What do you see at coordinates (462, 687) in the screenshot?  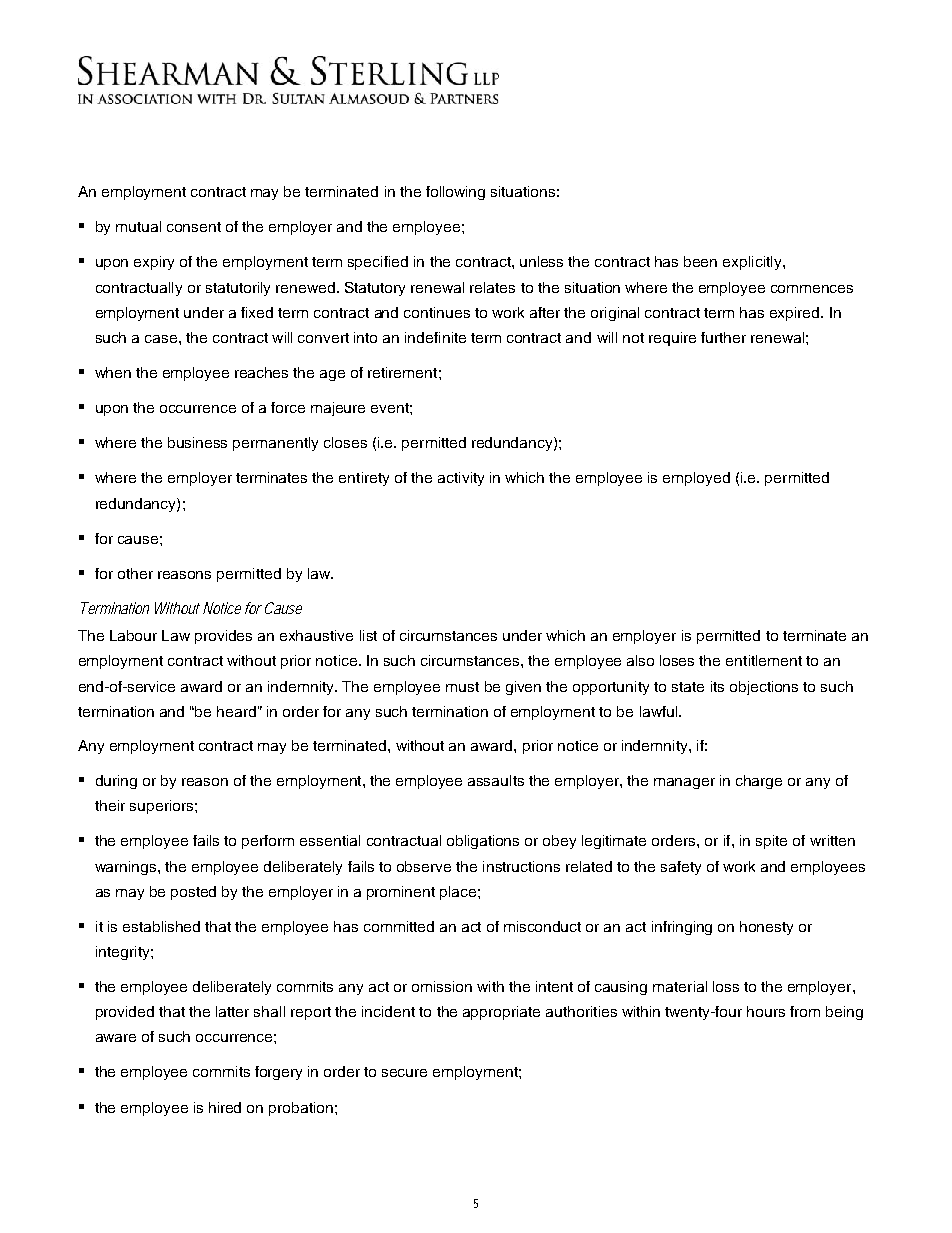 I see `must` at bounding box center [462, 687].
